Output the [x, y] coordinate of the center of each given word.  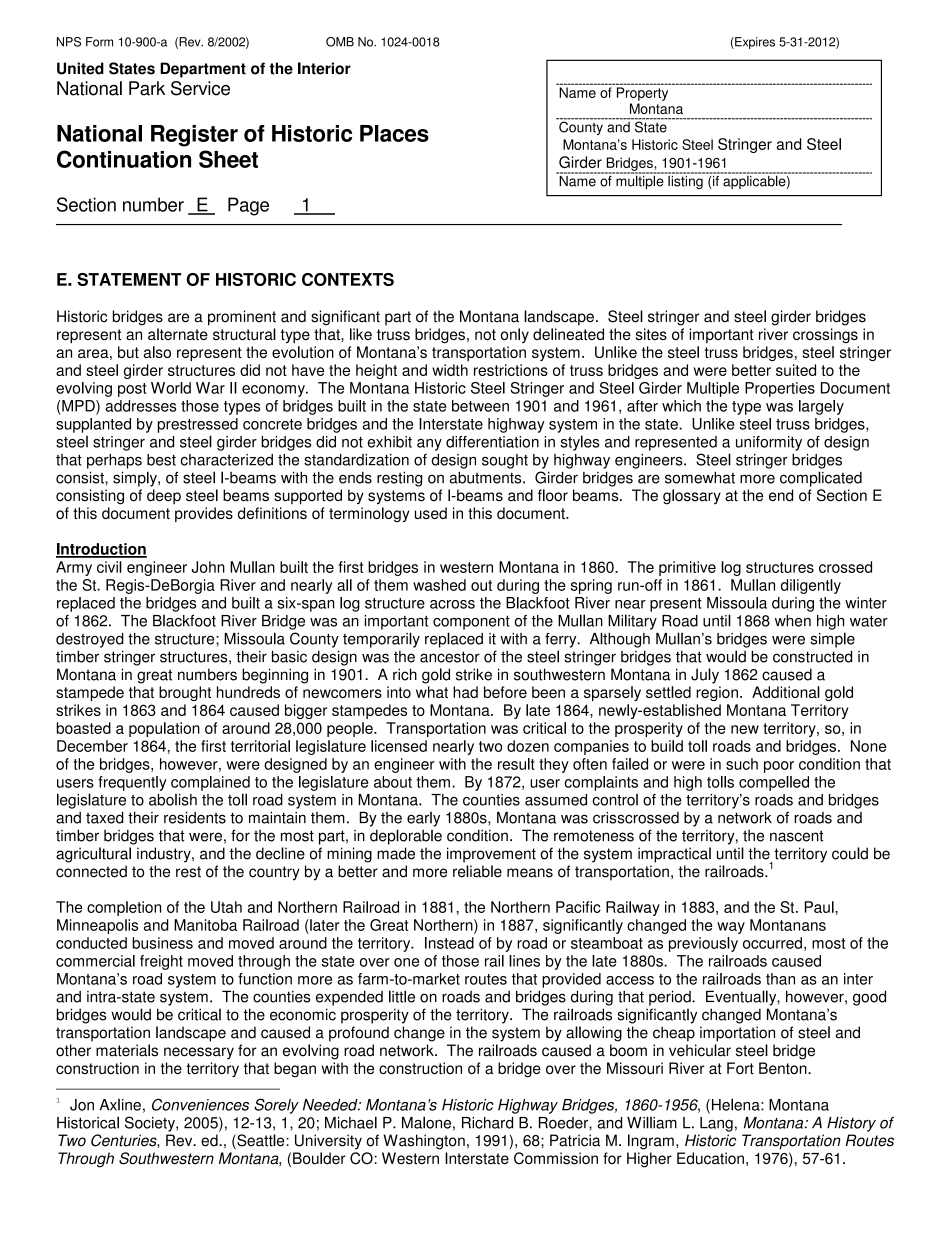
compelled [774, 783]
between [480, 406]
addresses [140, 406]
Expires [754, 43]
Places [394, 133]
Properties [780, 389]
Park [147, 88]
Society [151, 1124]
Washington [424, 1142]
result [516, 764]
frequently [132, 783]
